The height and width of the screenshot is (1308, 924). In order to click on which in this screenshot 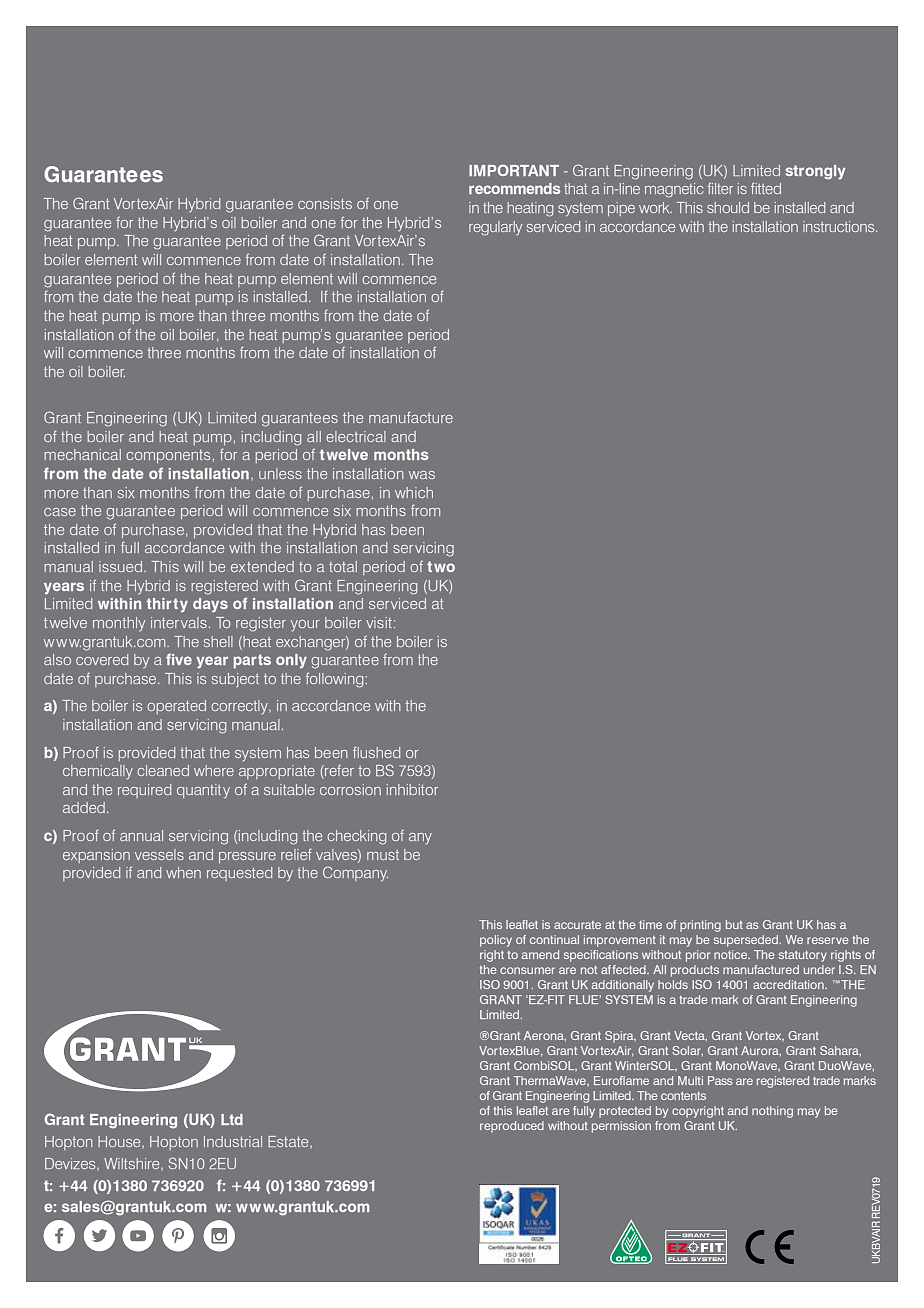, I will do `click(414, 492)`.
